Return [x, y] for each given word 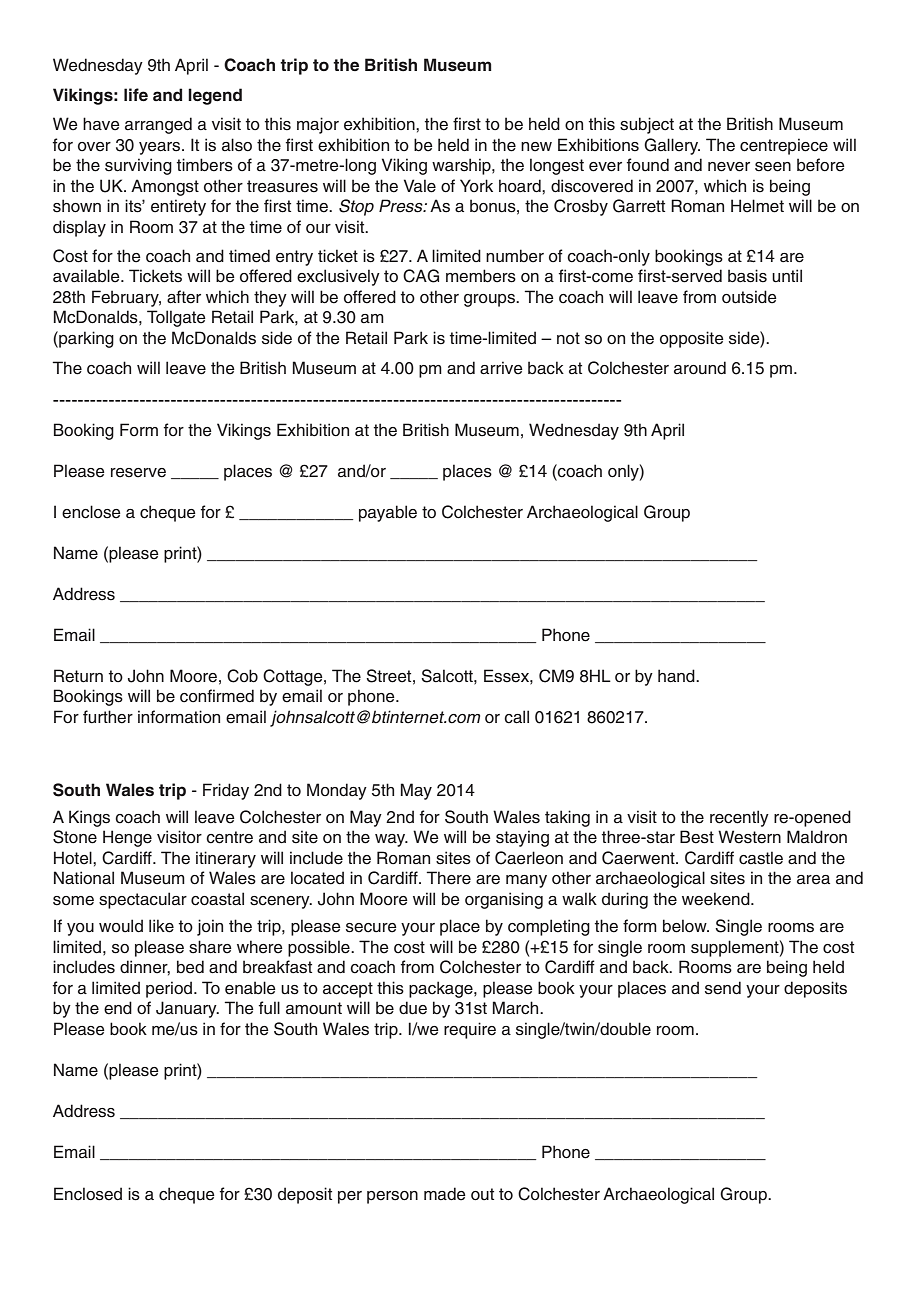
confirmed [217, 696]
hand [677, 676]
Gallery [672, 146]
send [723, 988]
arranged [158, 125]
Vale [420, 186]
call [516, 717]
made [445, 1194]
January [187, 1009]
